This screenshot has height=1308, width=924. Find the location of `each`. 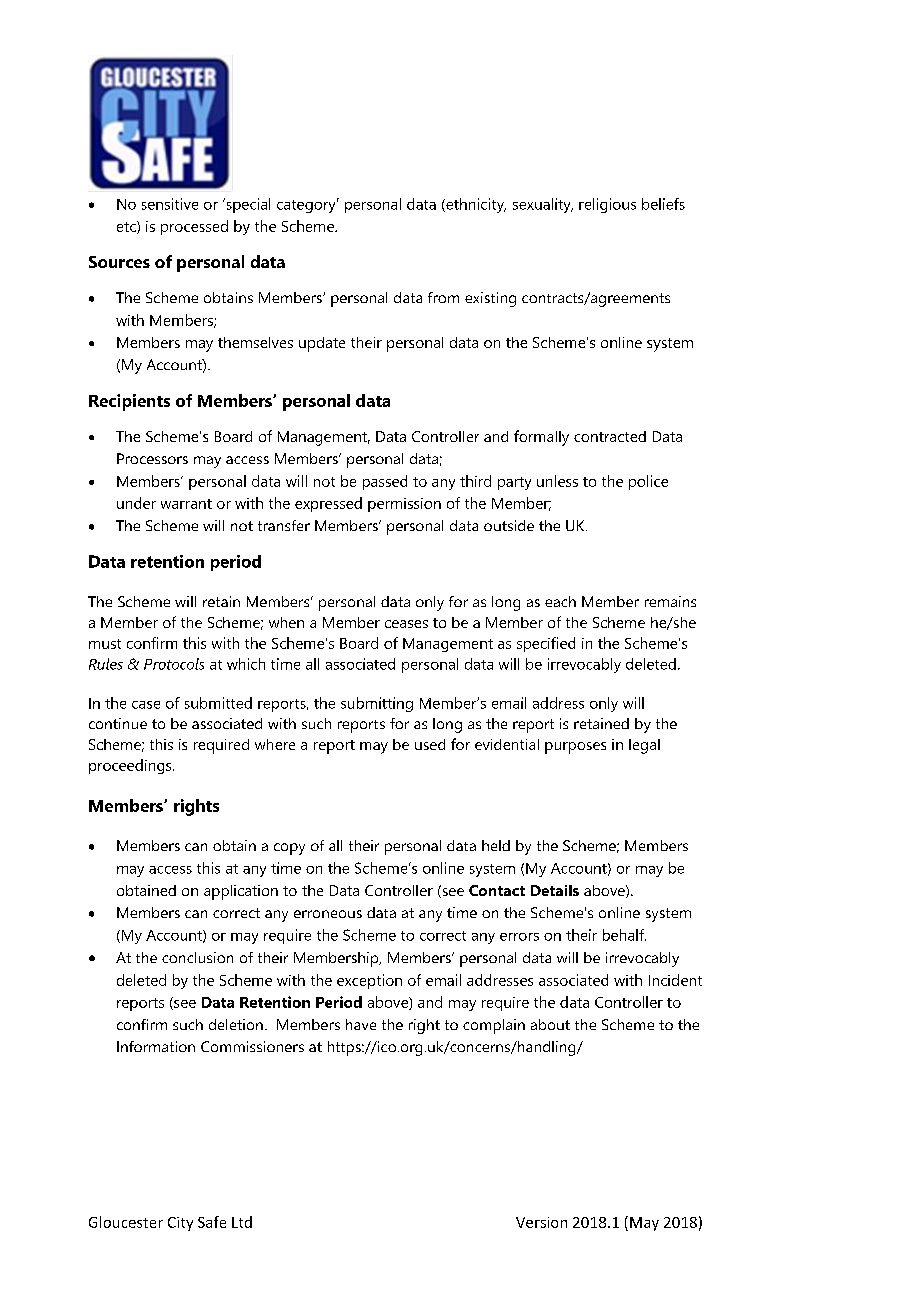

each is located at coordinates (560, 601).
